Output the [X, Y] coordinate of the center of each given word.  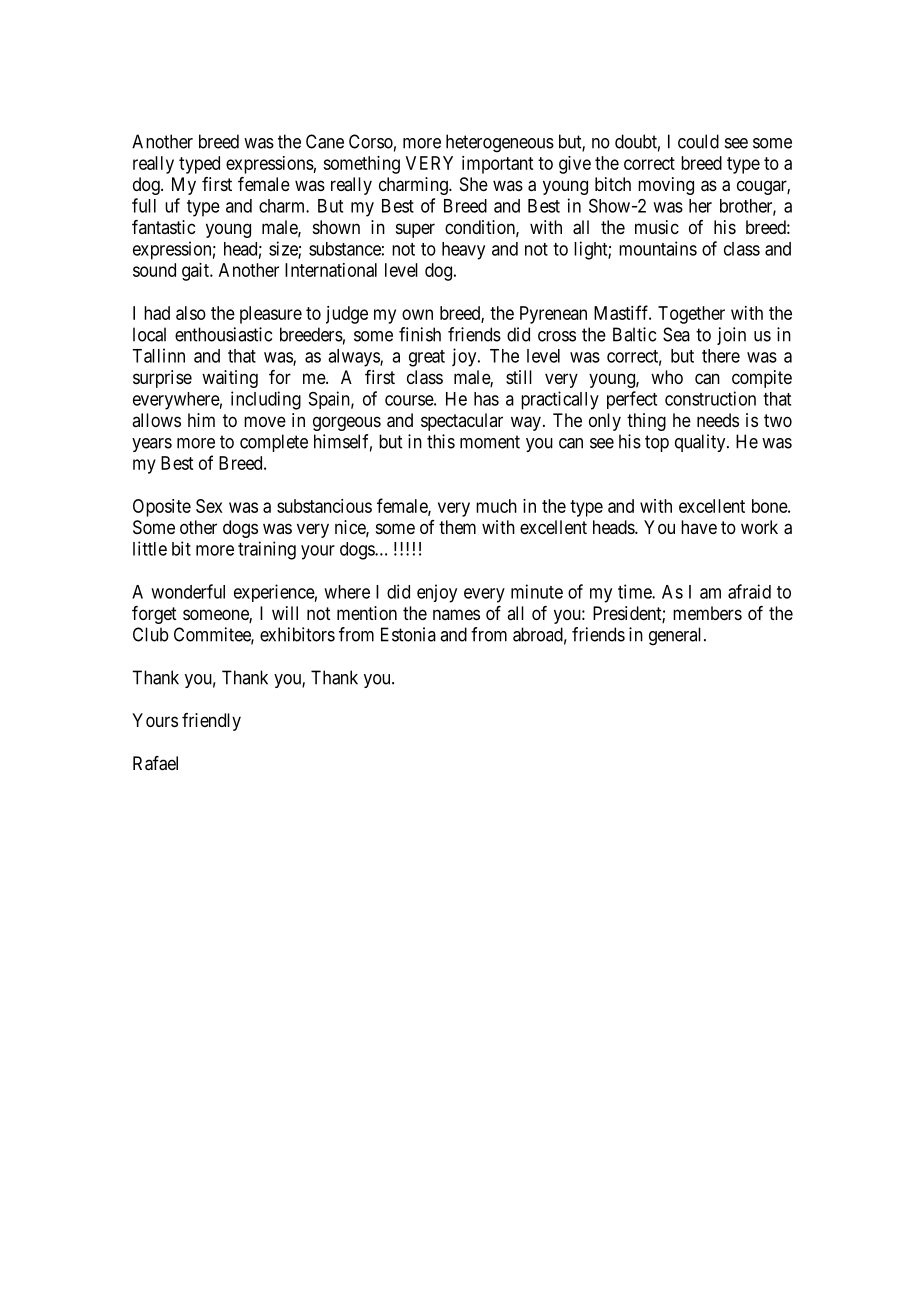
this [441, 441]
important [497, 165]
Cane [325, 141]
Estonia [408, 634]
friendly [211, 722]
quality [701, 443]
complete [274, 443]
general [677, 636]
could [698, 141]
